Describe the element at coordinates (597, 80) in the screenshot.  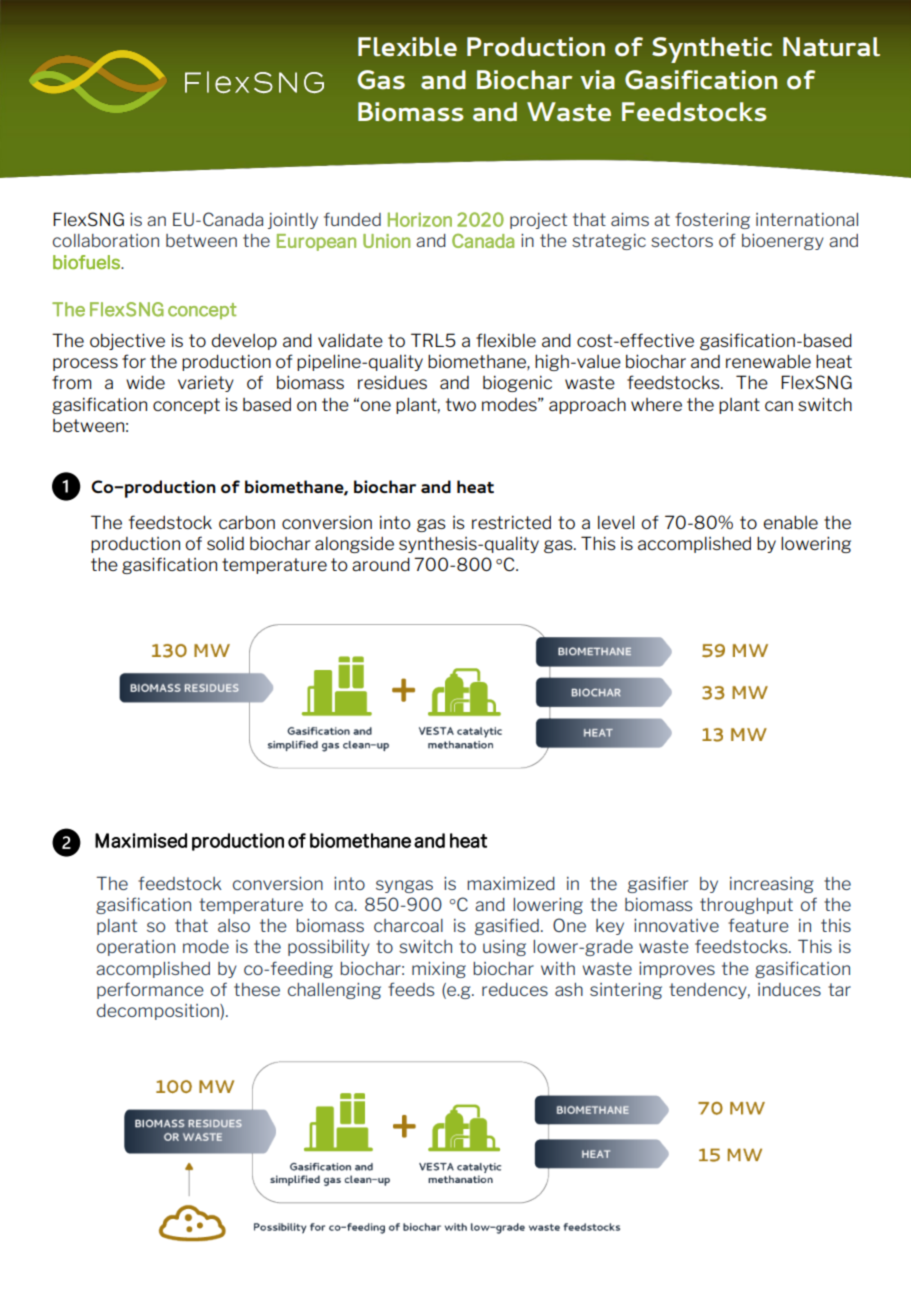
I see `via` at that location.
